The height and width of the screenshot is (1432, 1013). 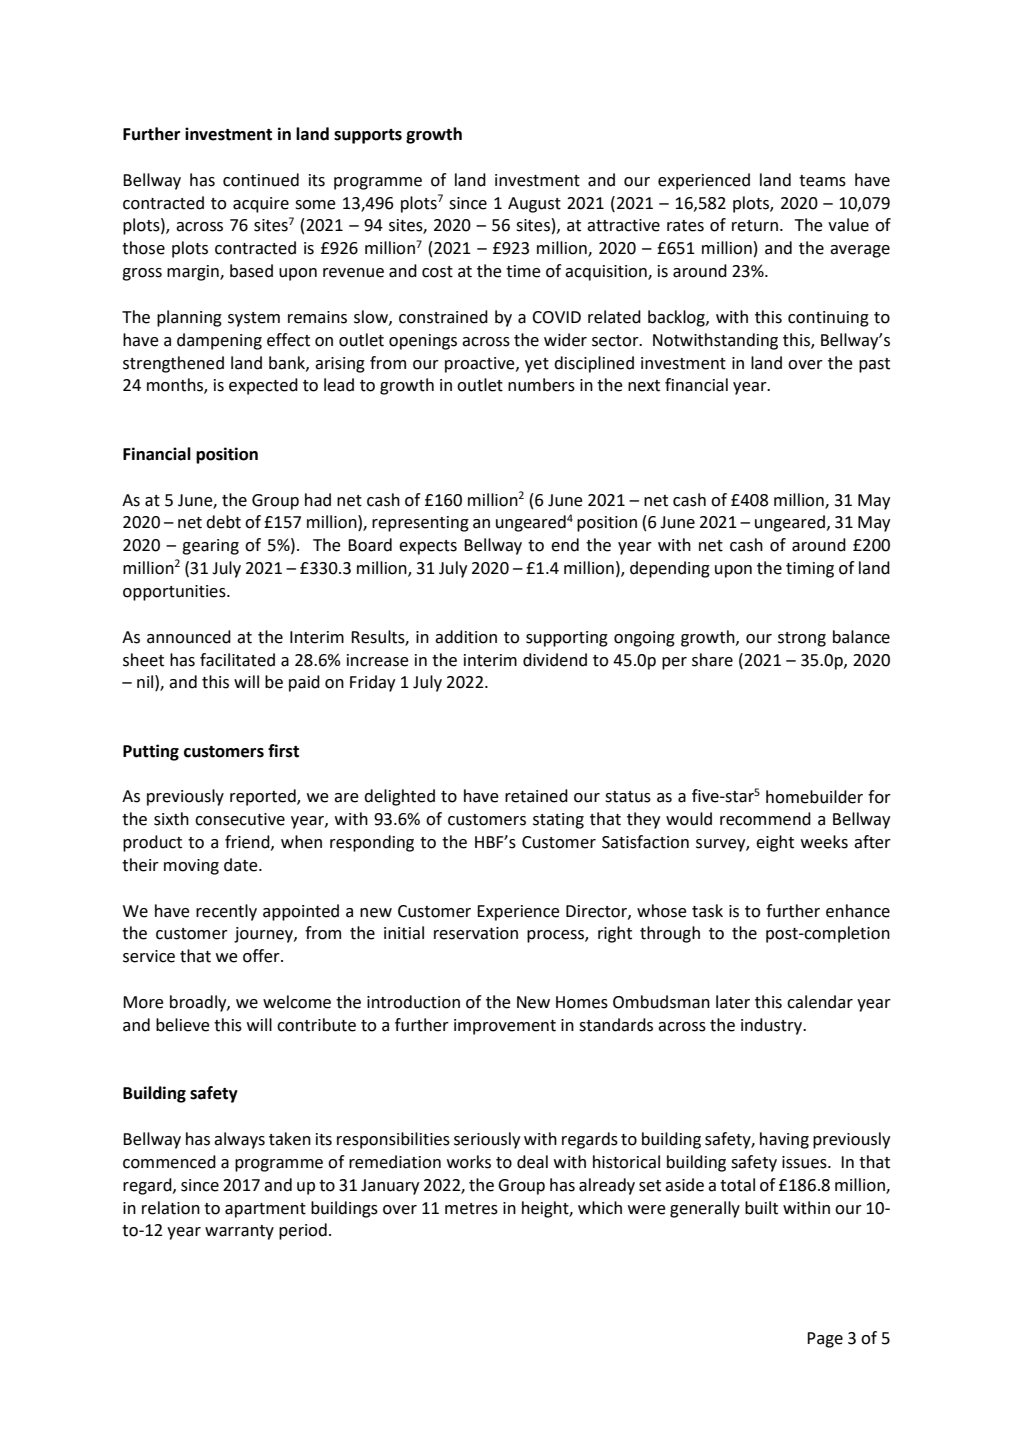 What do you see at coordinates (822, 181) in the screenshot?
I see `teams` at bounding box center [822, 181].
